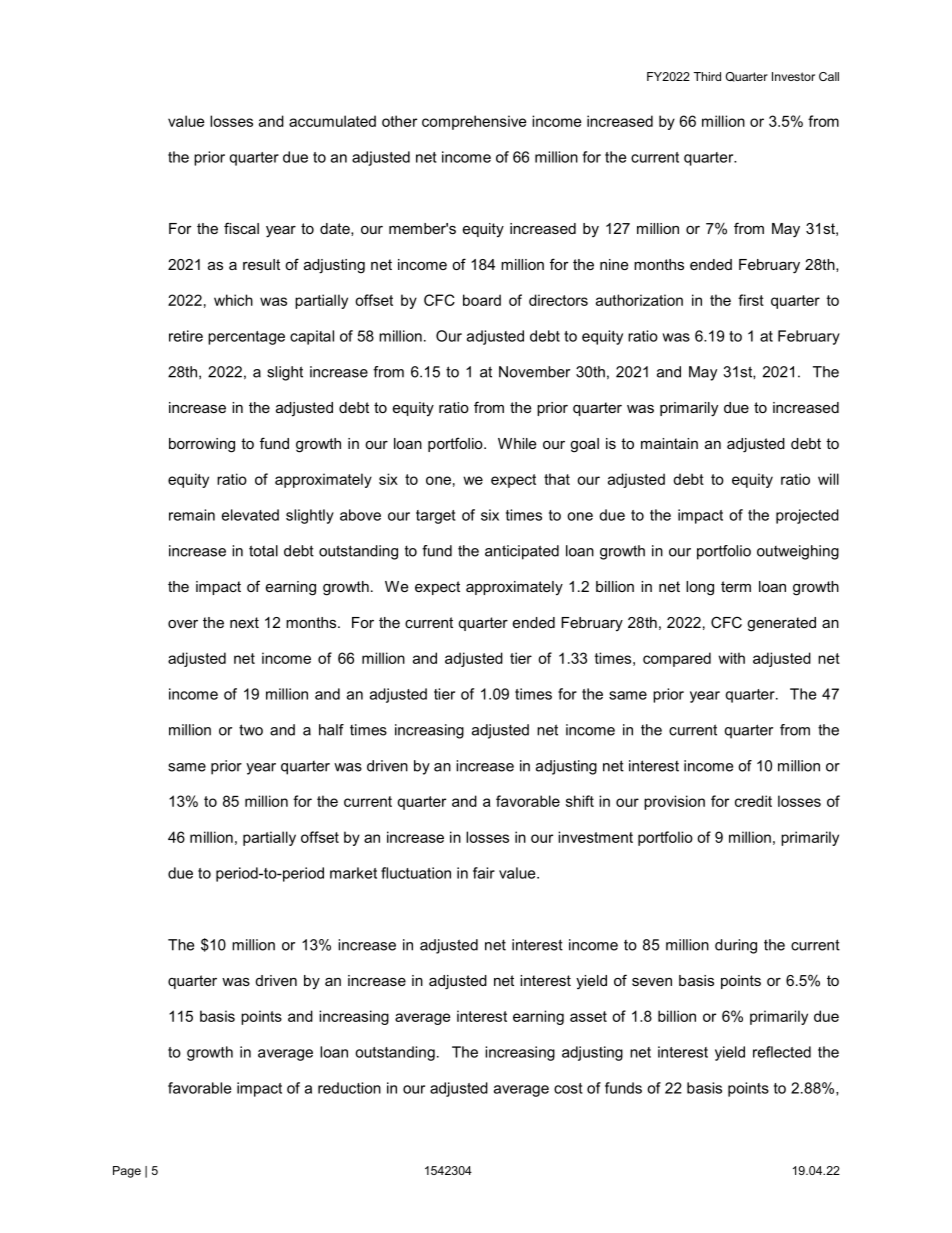 Image resolution: width=952 pixels, height=1233 pixels. Describe the element at coordinates (127, 1172) in the document. I see `Page` at that location.
